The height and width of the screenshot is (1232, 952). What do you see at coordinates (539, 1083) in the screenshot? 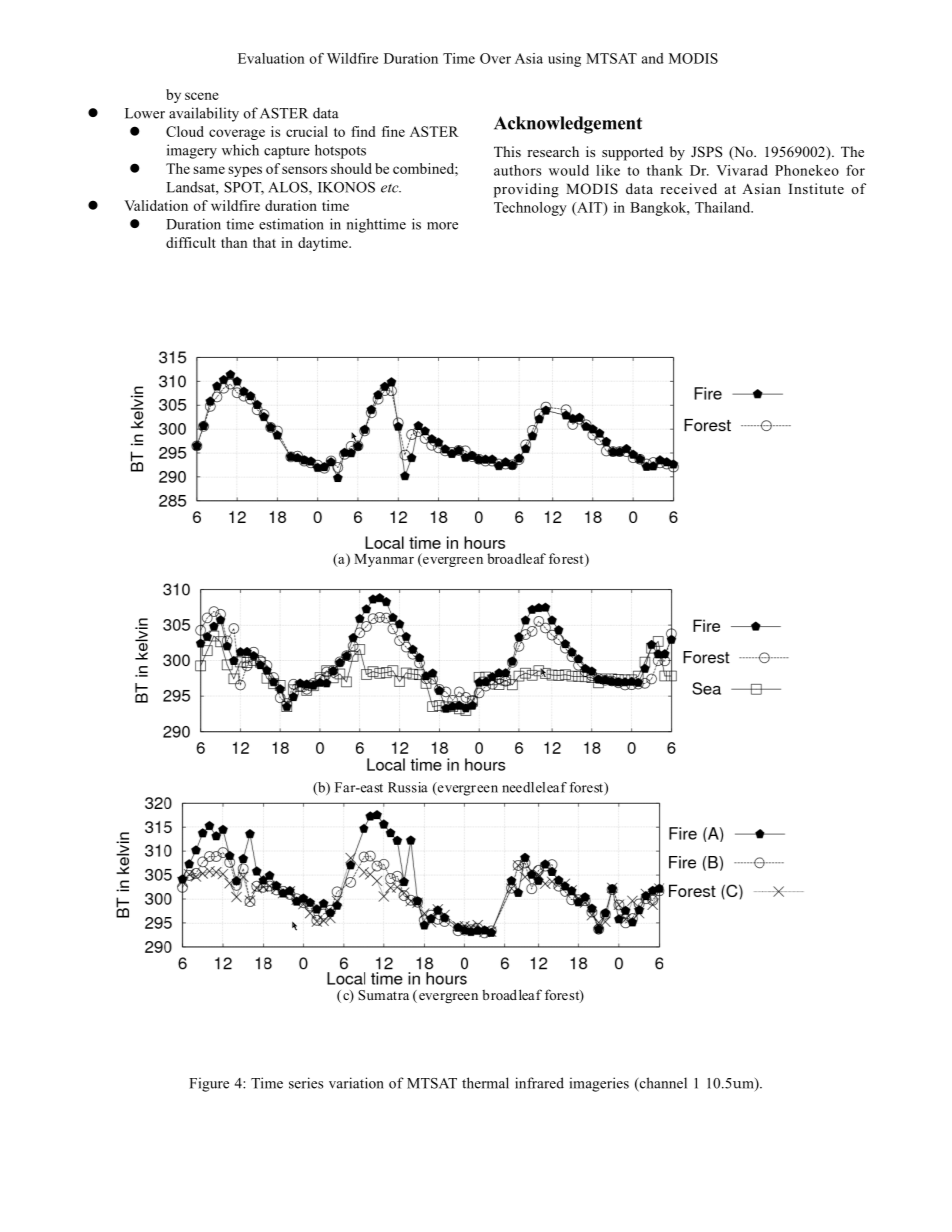
I see `infrared` at bounding box center [539, 1083].
